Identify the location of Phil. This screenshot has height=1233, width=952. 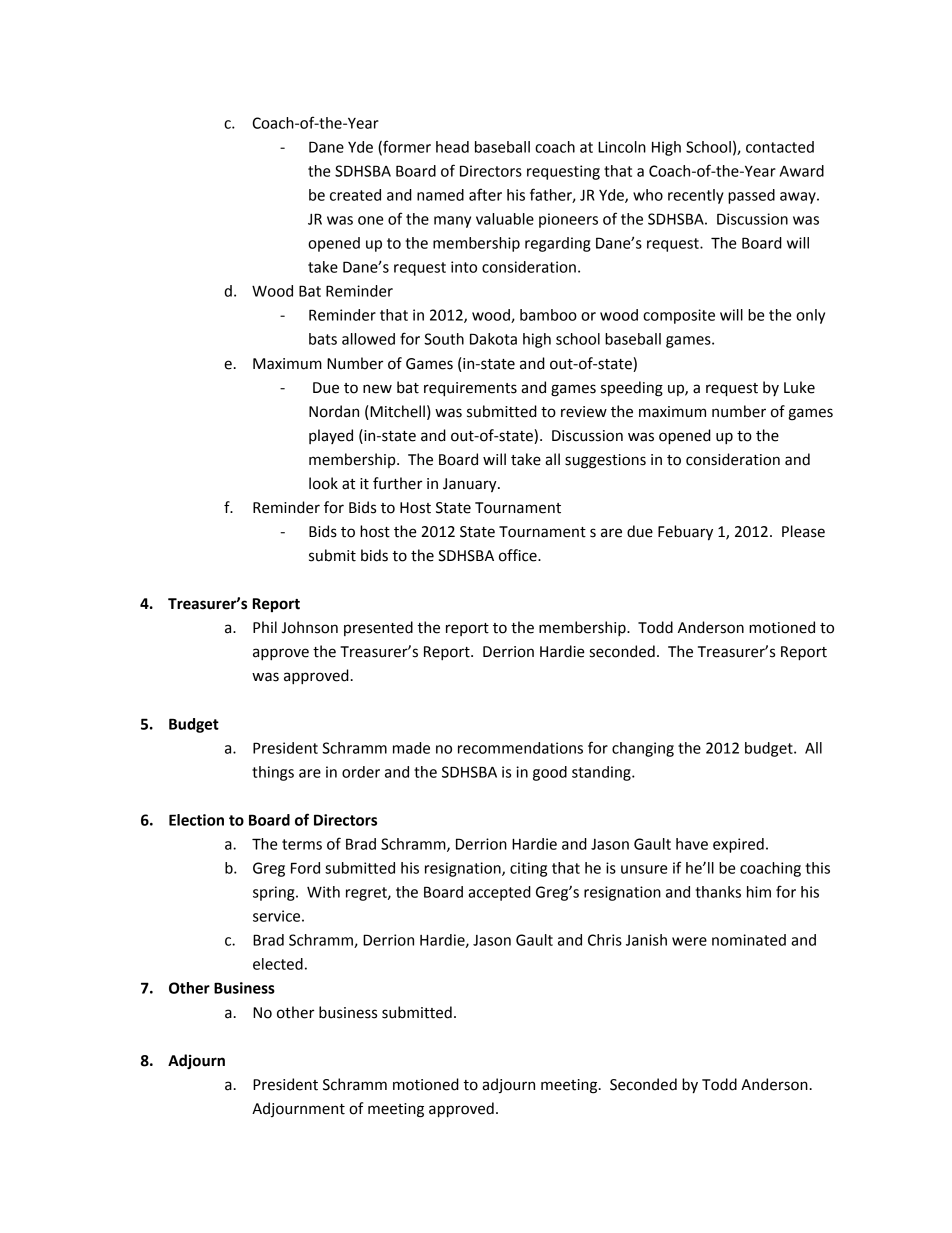
(265, 627).
